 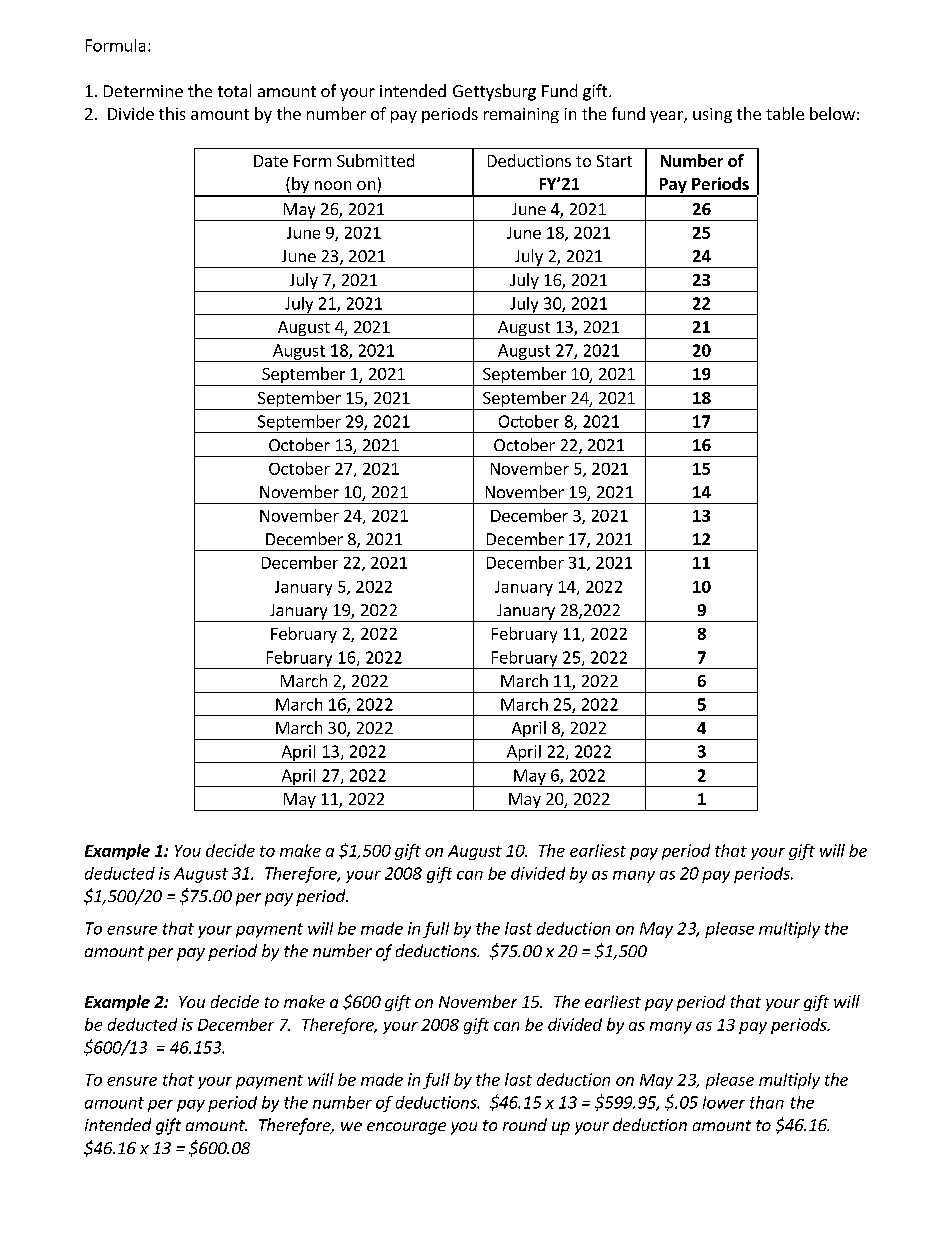 What do you see at coordinates (234, 90) in the document?
I see `total` at bounding box center [234, 90].
